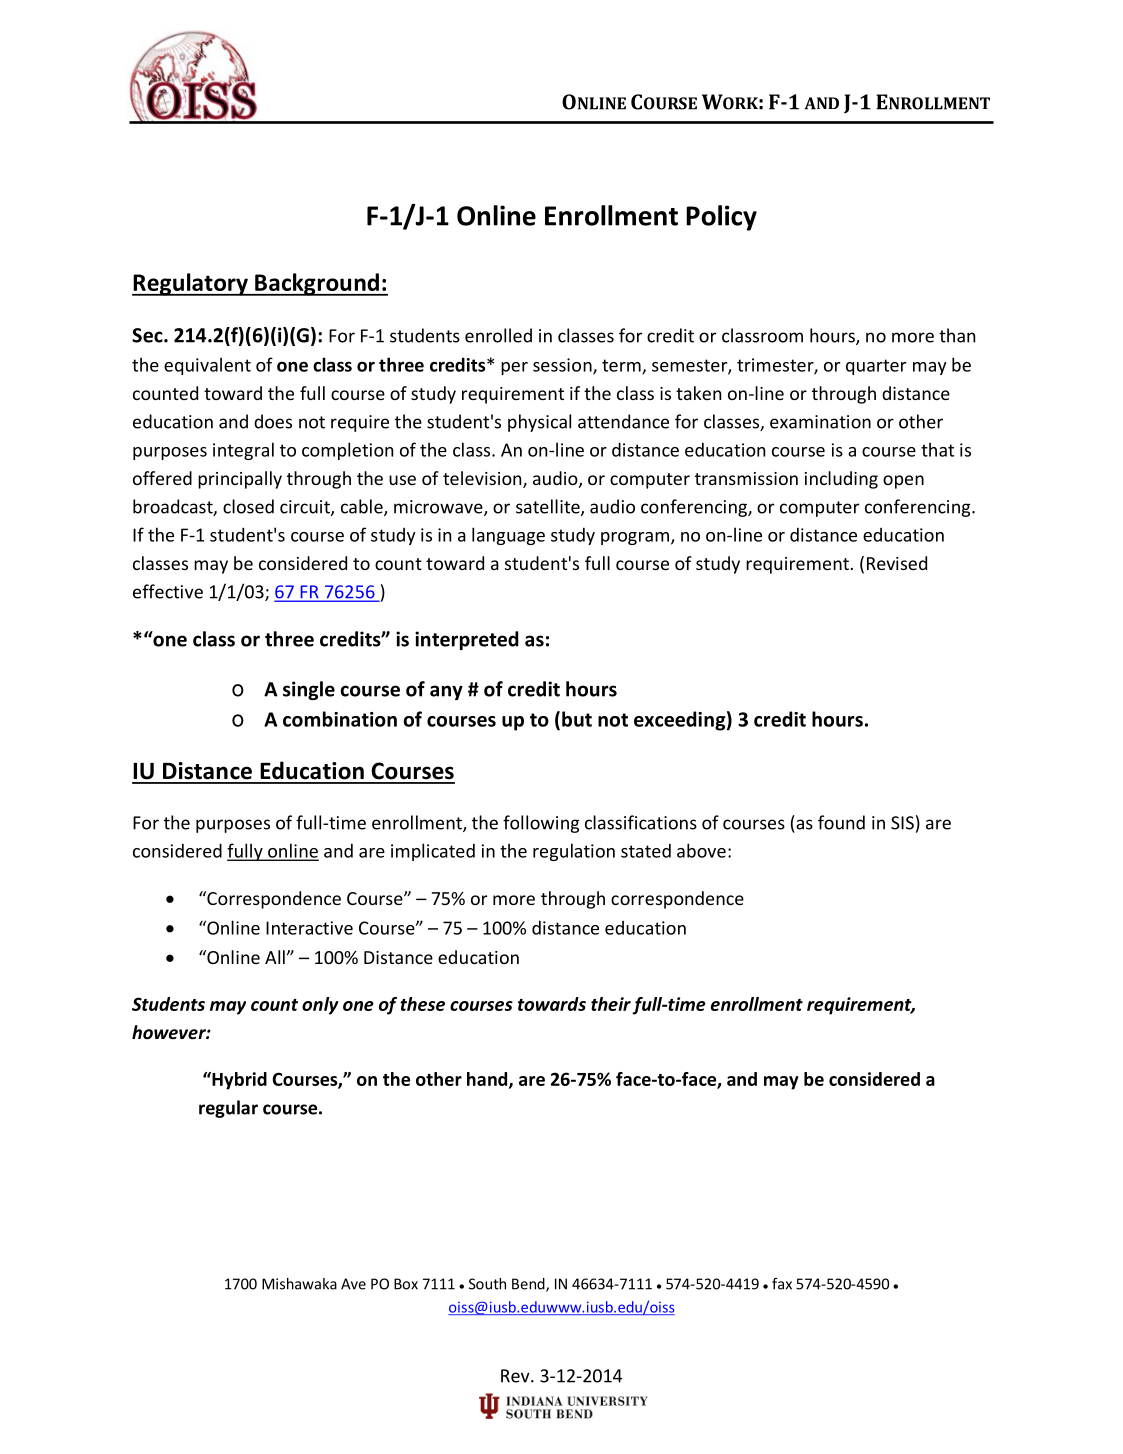 The image size is (1123, 1454). I want to click on Background, so click(317, 284).
